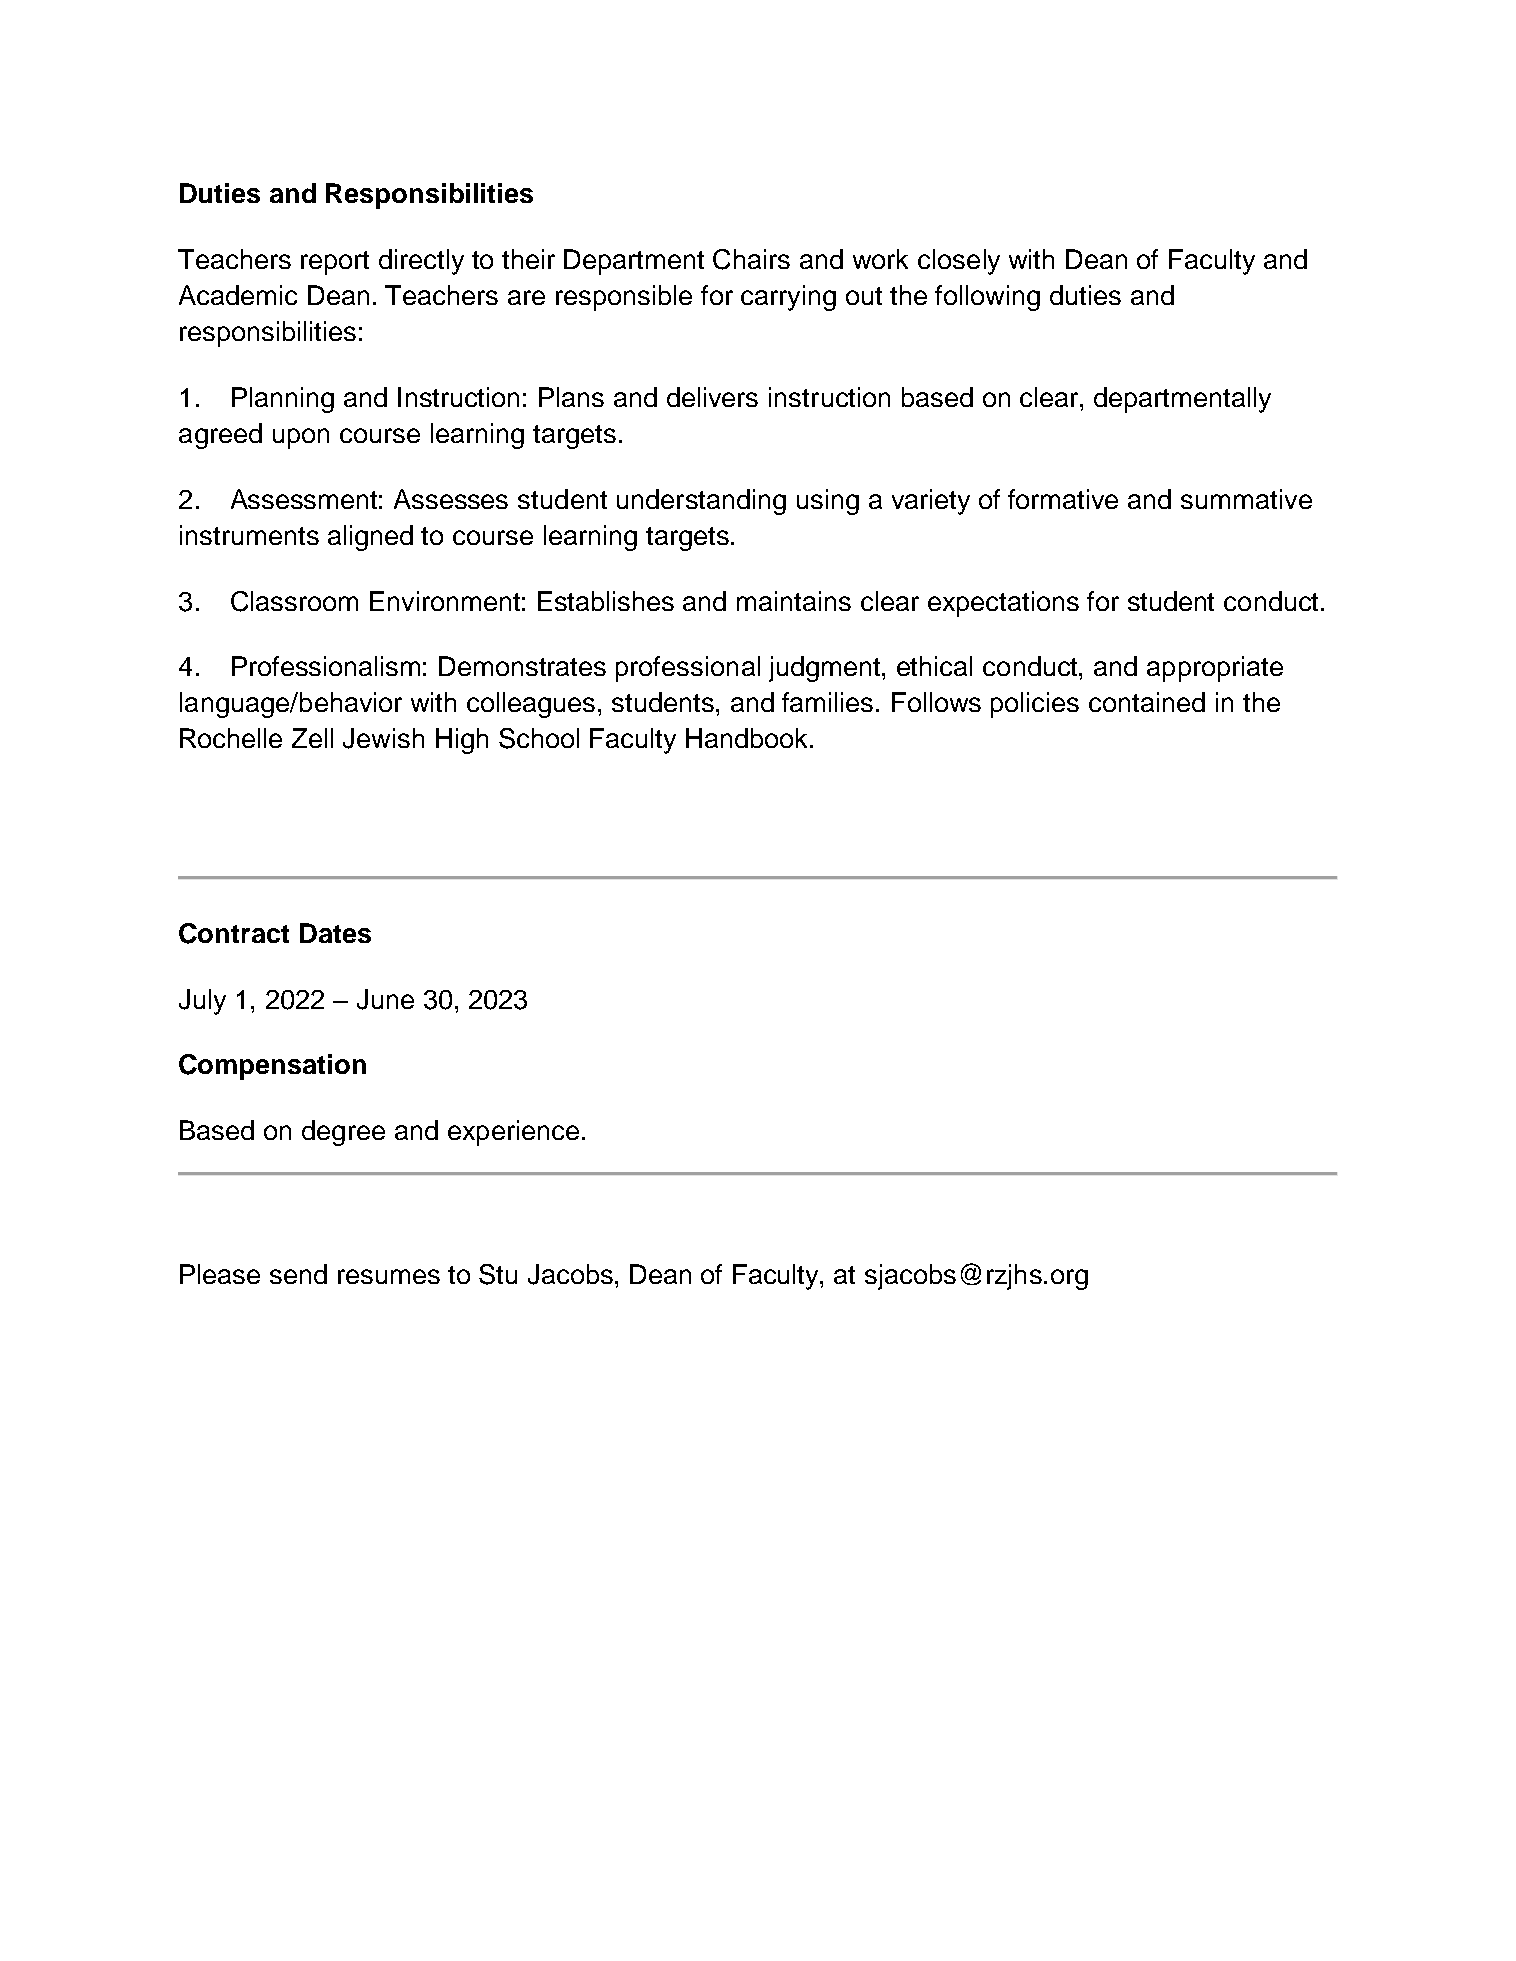  What do you see at coordinates (513, 1133) in the screenshot?
I see `experience` at bounding box center [513, 1133].
